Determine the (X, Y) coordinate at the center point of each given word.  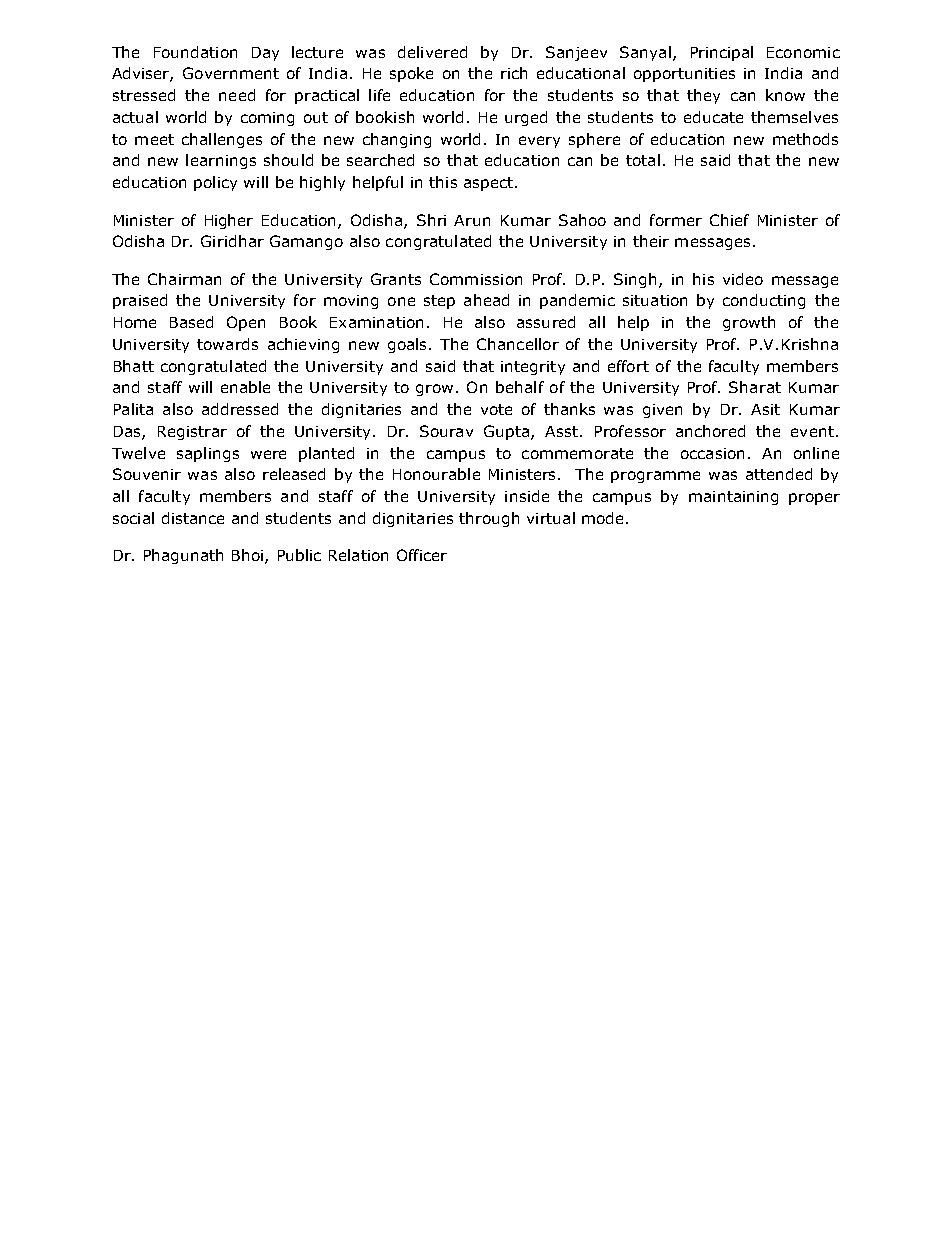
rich (514, 73)
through (489, 519)
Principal (722, 53)
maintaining (733, 498)
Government (231, 73)
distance (193, 518)
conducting (764, 301)
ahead (486, 300)
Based (191, 322)
